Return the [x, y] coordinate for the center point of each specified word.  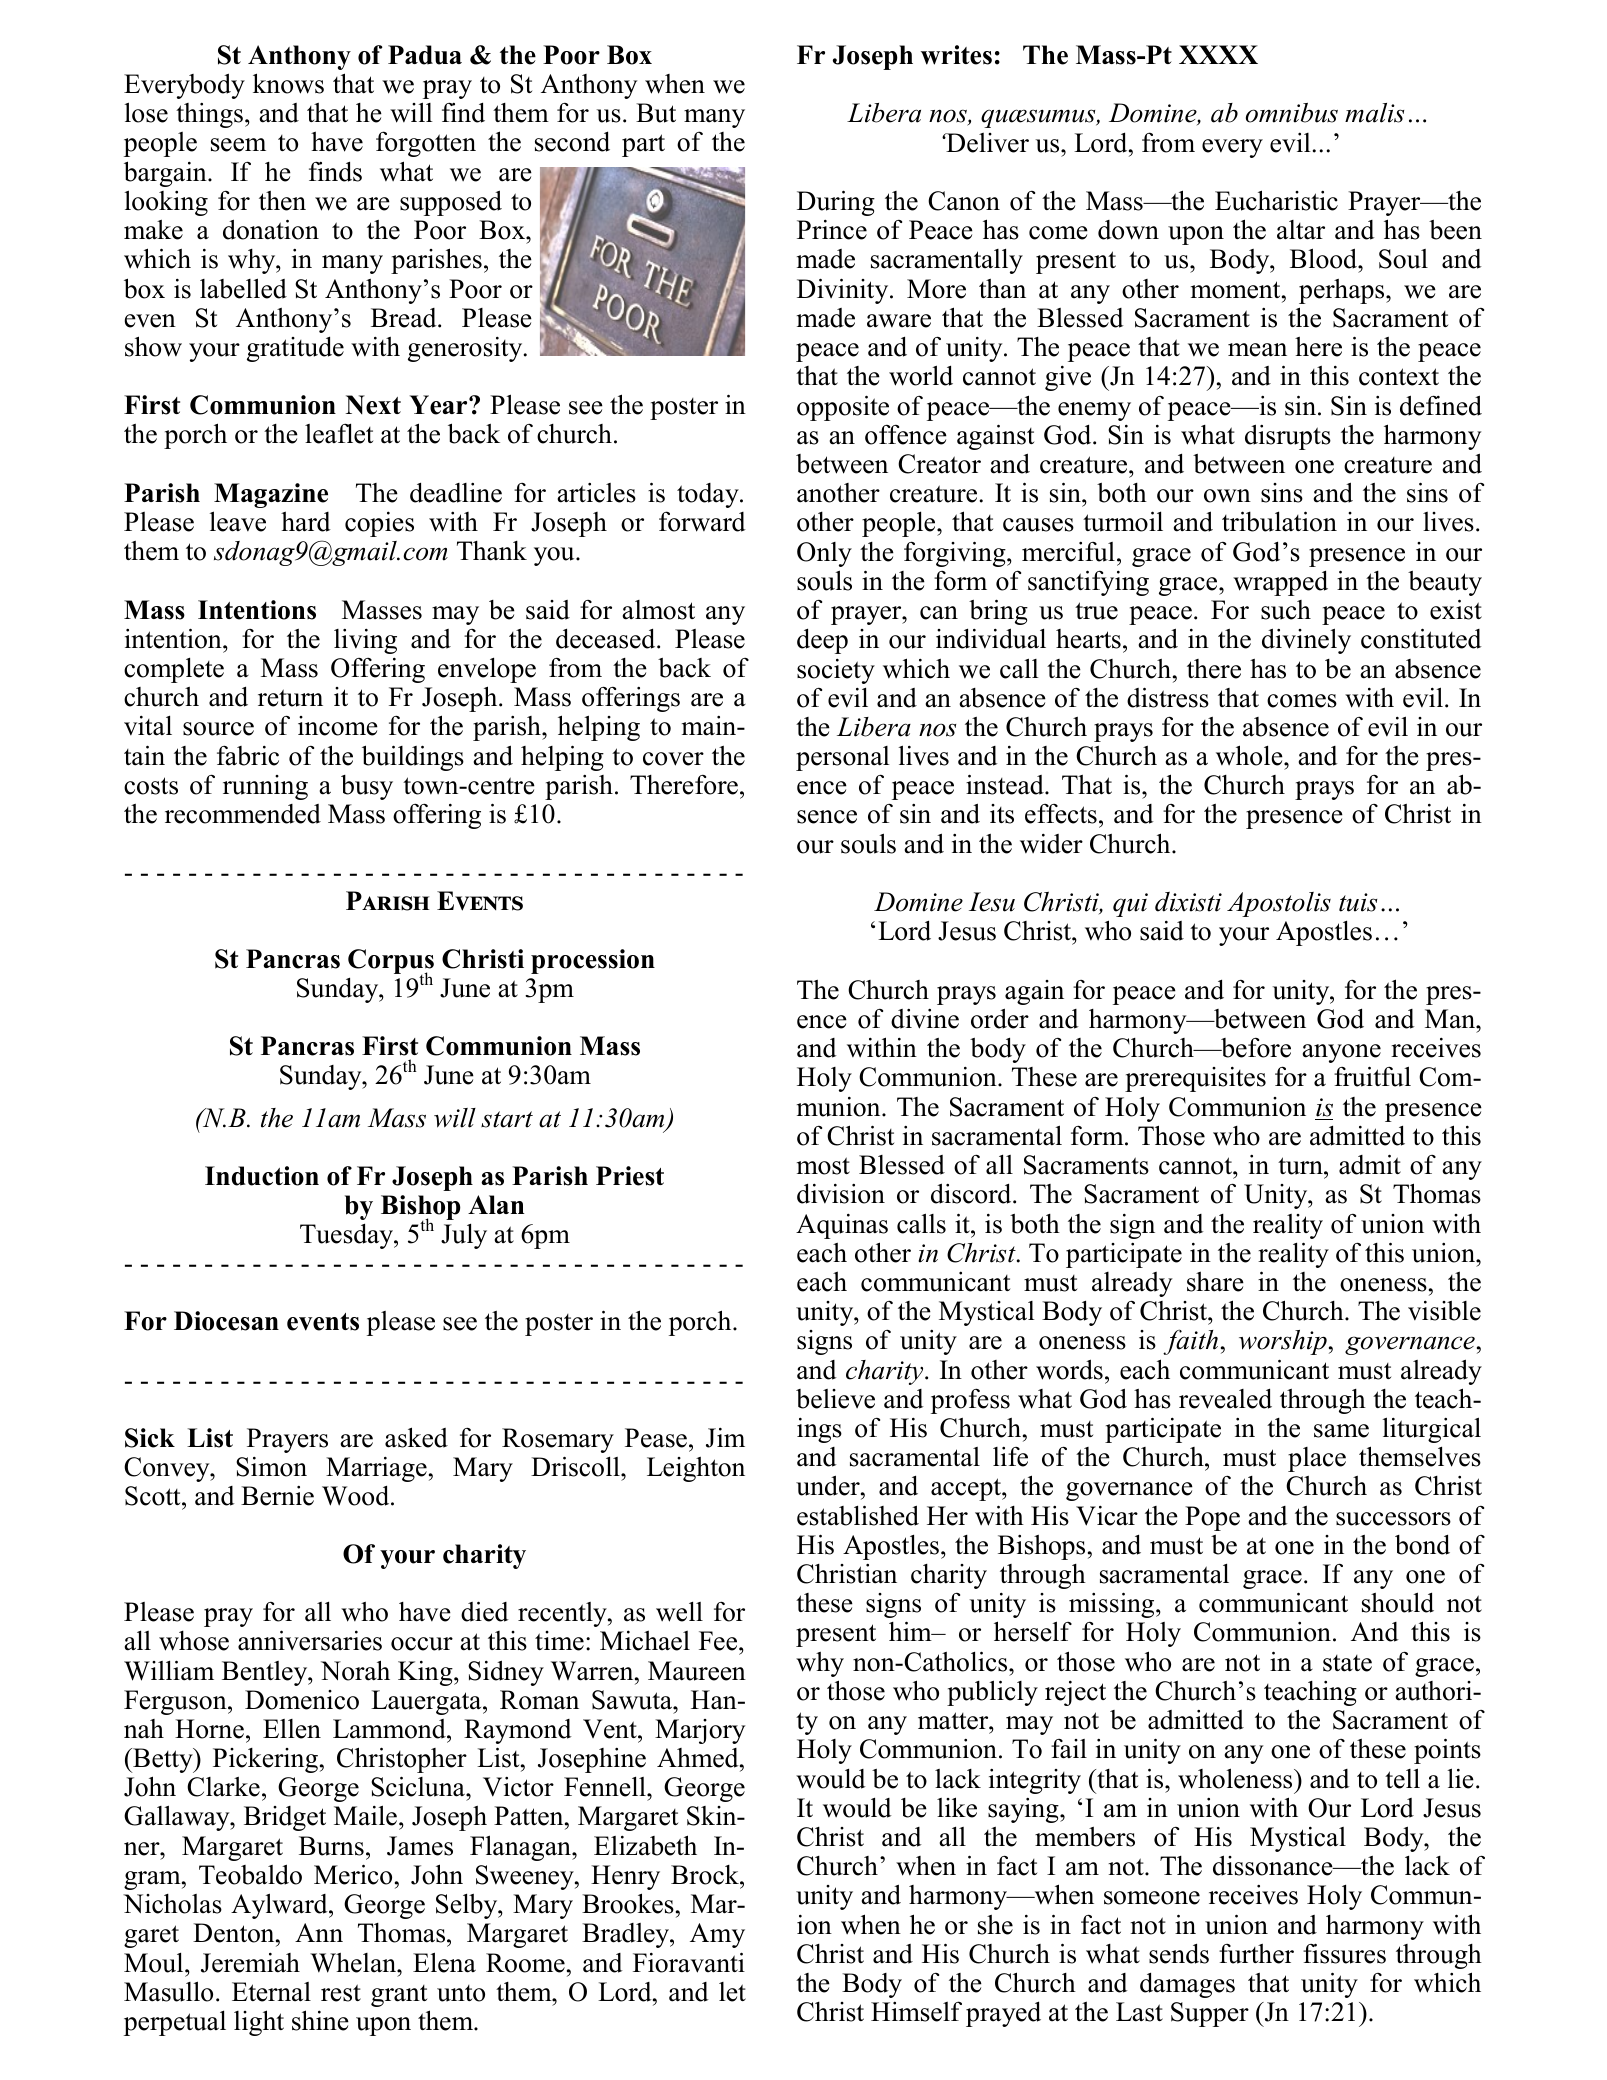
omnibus [1292, 113]
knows [288, 83]
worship [1283, 1342]
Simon [271, 1467]
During [836, 203]
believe [835, 1399]
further [1256, 1954]
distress [1168, 697]
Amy [717, 1935]
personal [843, 758]
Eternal [271, 1992]
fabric [248, 755]
